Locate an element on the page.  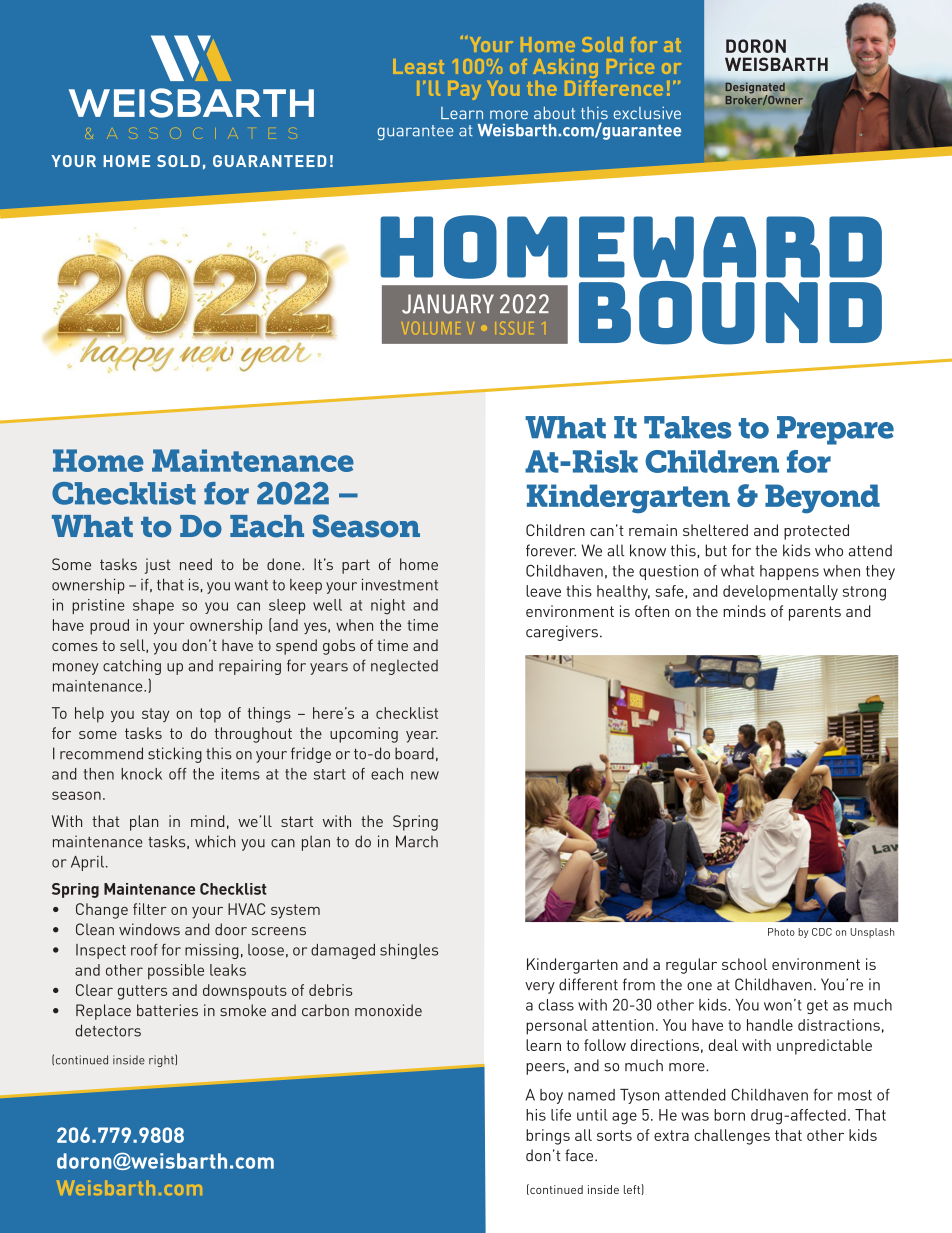
Pay is located at coordinates (464, 90).
